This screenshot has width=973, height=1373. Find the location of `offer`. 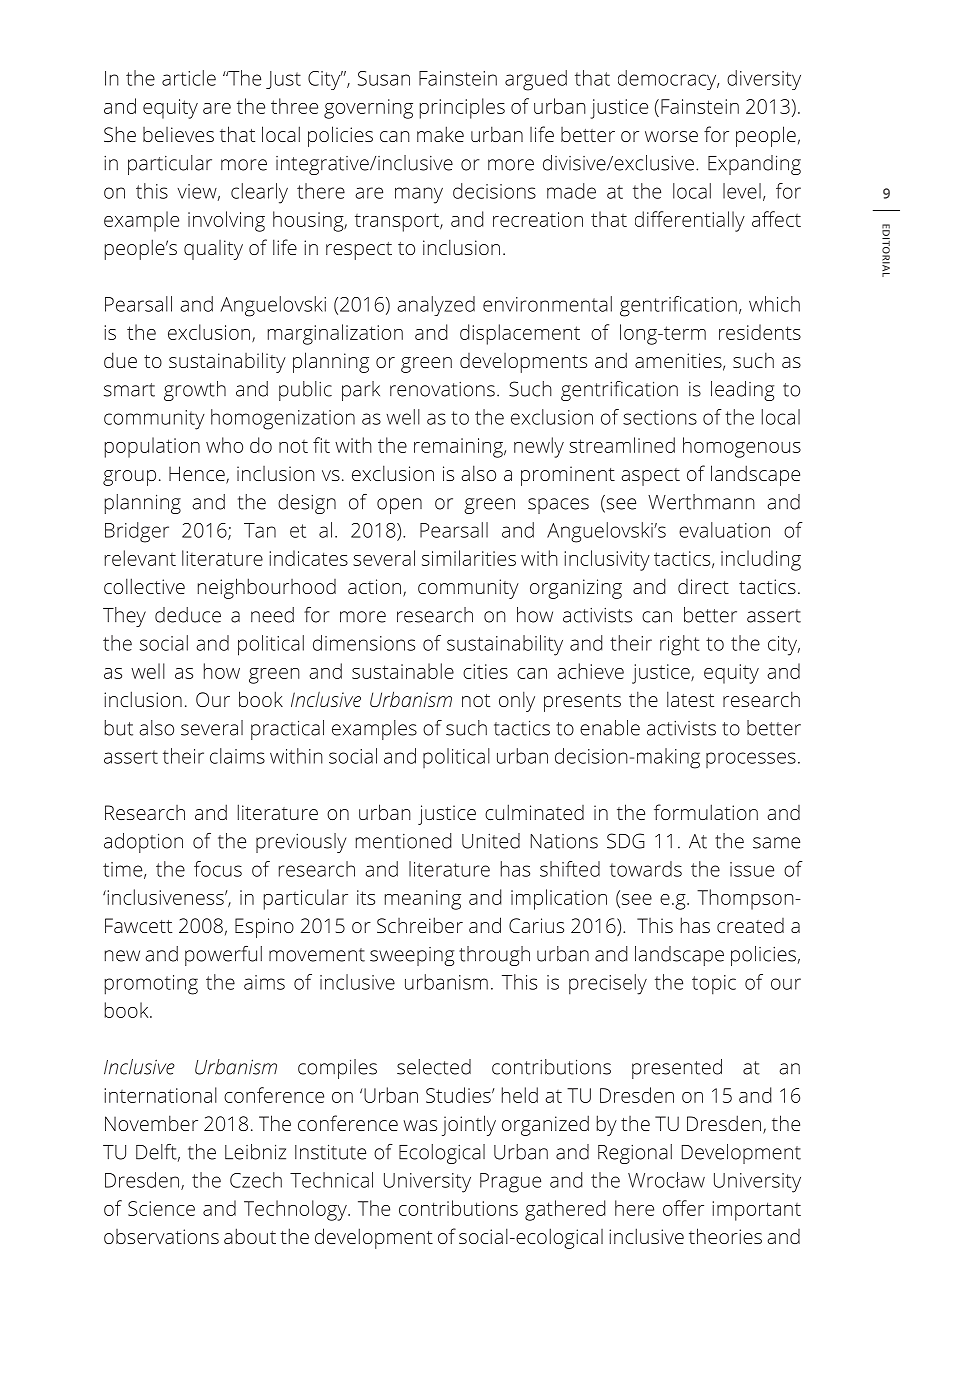

offer is located at coordinates (683, 1208).
